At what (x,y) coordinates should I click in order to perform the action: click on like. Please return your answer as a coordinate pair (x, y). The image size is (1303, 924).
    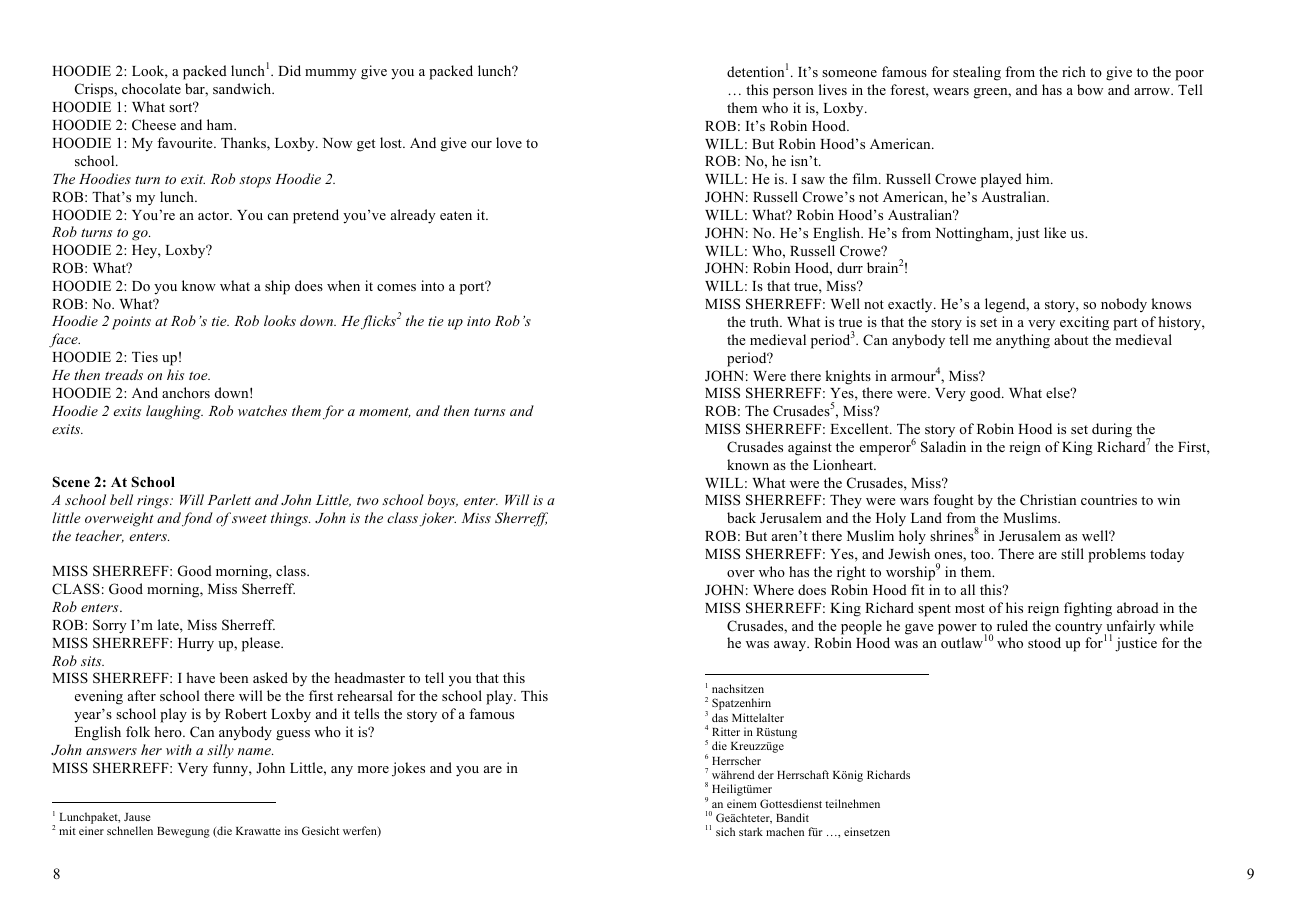
    Looking at the image, I should click on (1055, 232).
